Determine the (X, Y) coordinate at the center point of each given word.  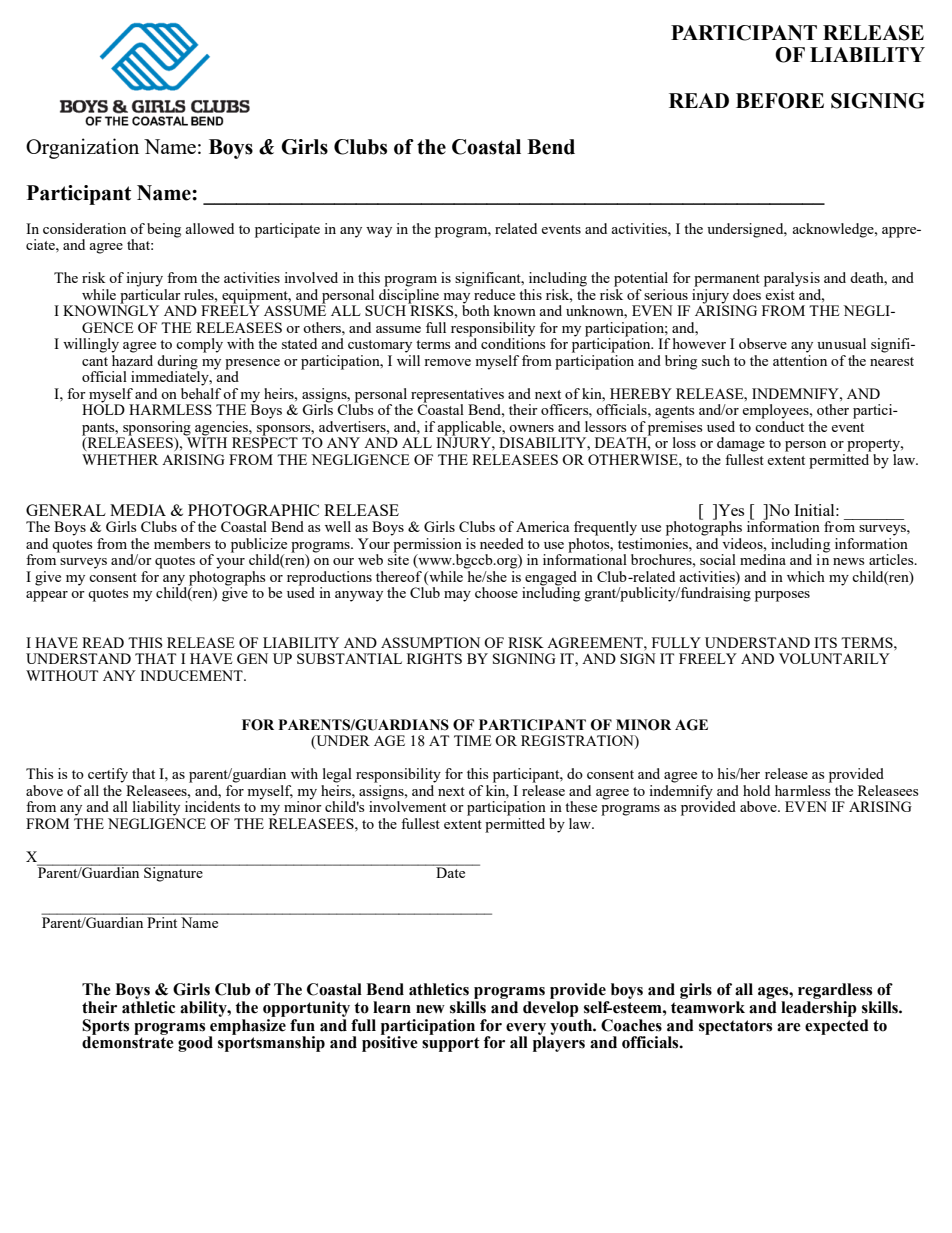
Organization (82, 148)
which (806, 576)
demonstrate (128, 1041)
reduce (494, 294)
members (182, 543)
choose (496, 592)
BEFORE (780, 101)
